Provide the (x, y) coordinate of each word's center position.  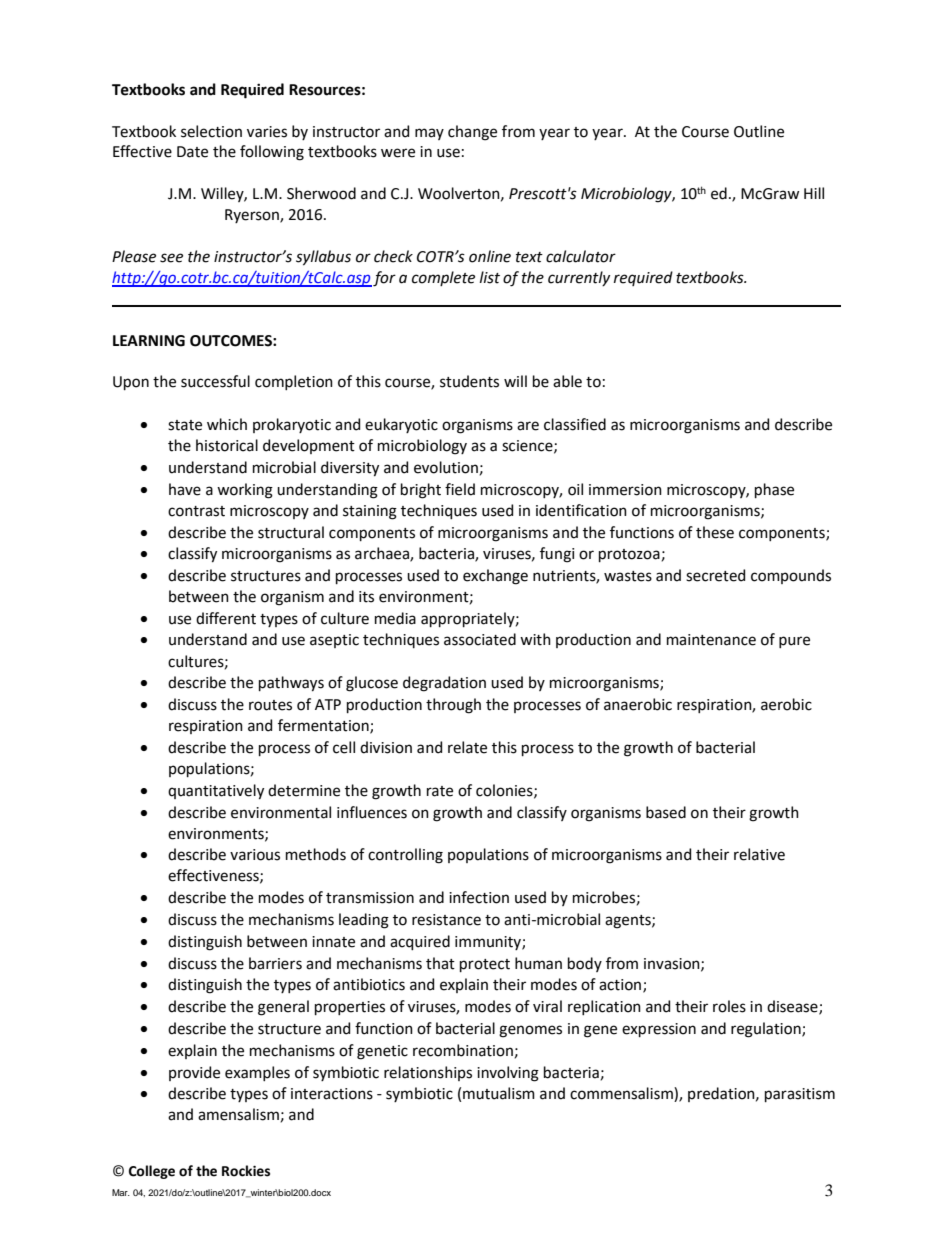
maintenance (711, 640)
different (226, 618)
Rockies (246, 1171)
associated (480, 639)
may (429, 134)
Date (192, 152)
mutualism (499, 1093)
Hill (814, 193)
